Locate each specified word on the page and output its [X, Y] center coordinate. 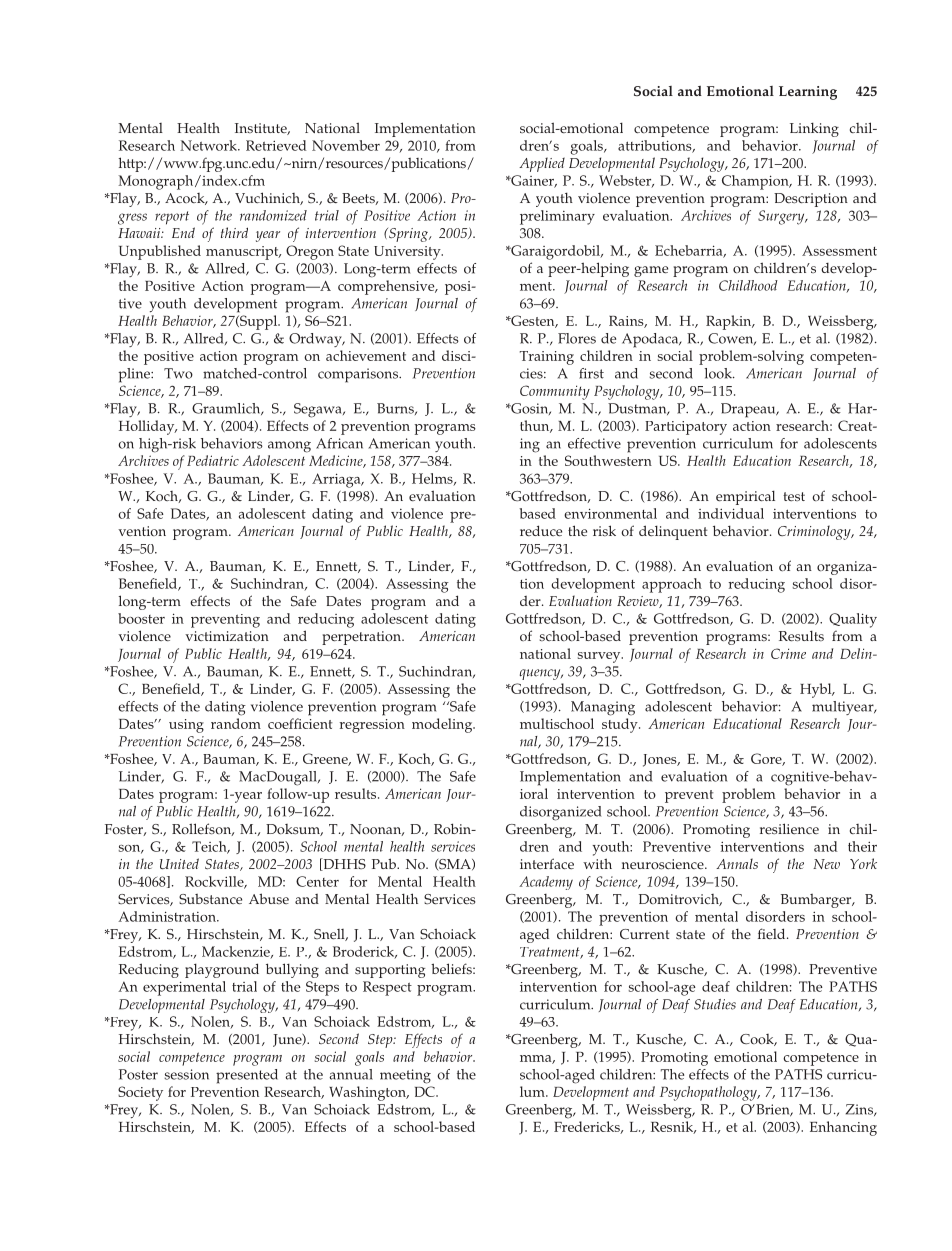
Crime [788, 653]
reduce [541, 531]
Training [547, 358]
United [179, 863]
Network [209, 145]
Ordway [316, 340]
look [719, 373]
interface [547, 863]
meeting [405, 1076]
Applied [542, 164]
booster [141, 618]
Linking [814, 129]
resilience [789, 829]
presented [247, 1076]
